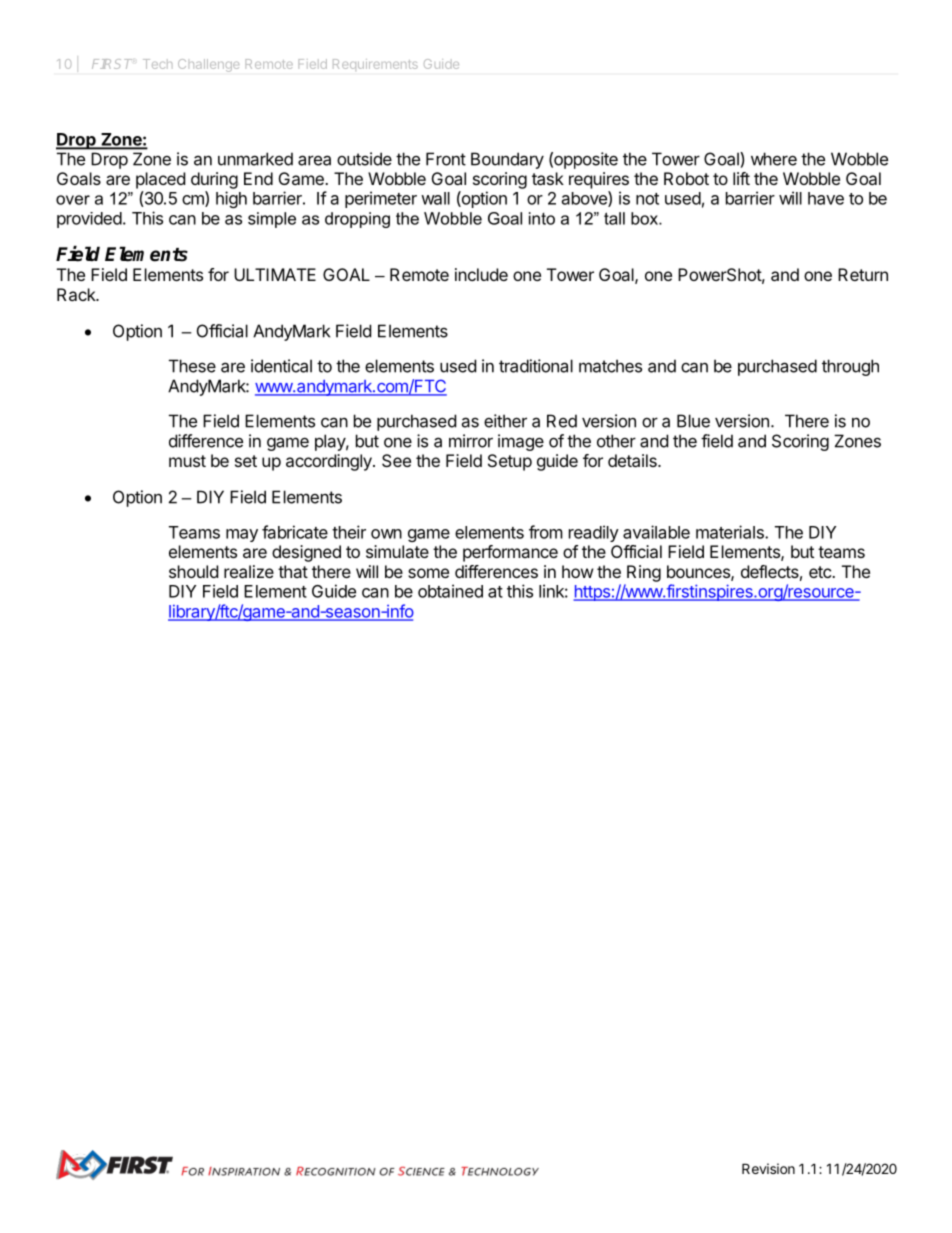 This screenshot has width=952, height=1233. I want to click on realize, so click(249, 571).
